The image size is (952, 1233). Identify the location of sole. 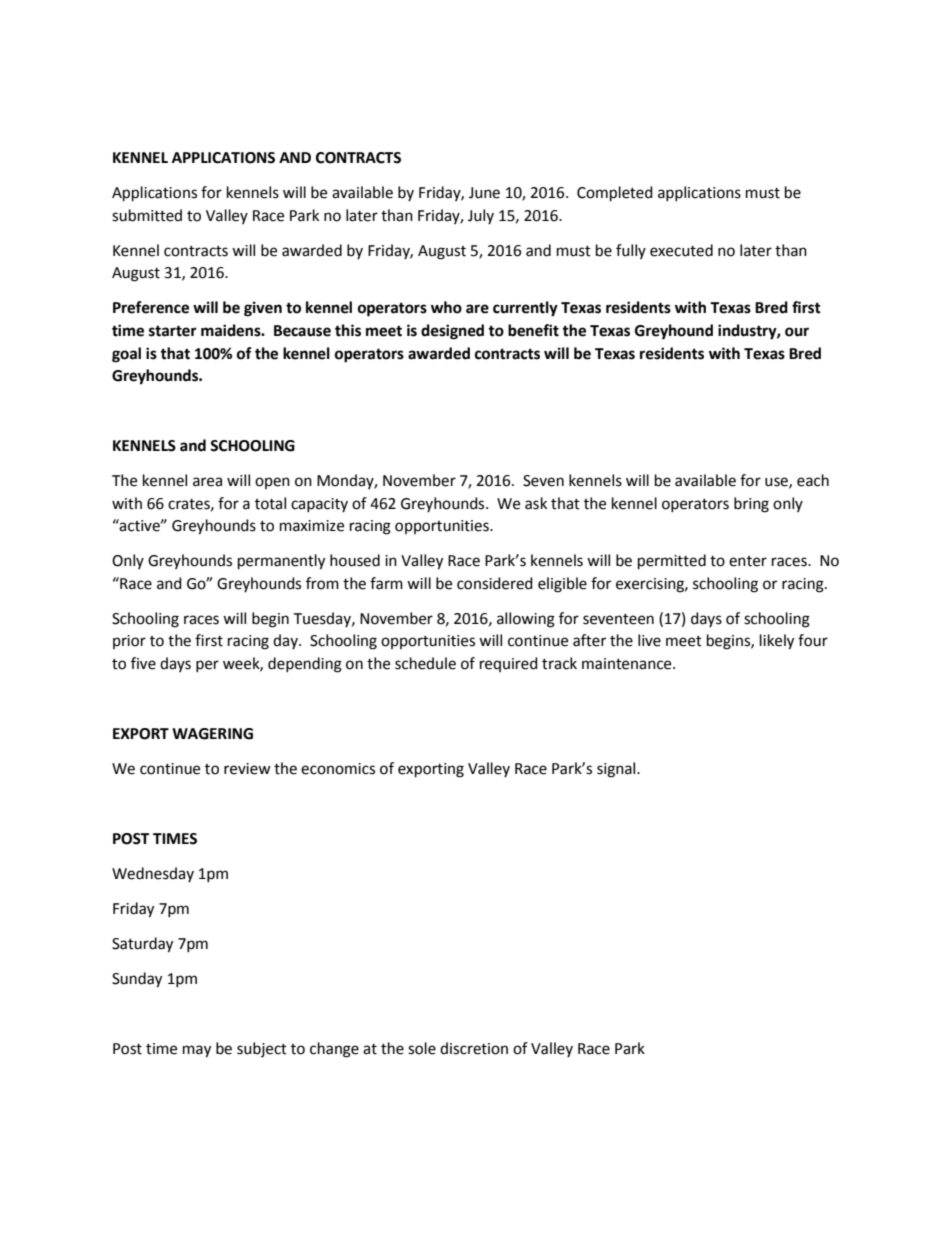
(422, 1048).
